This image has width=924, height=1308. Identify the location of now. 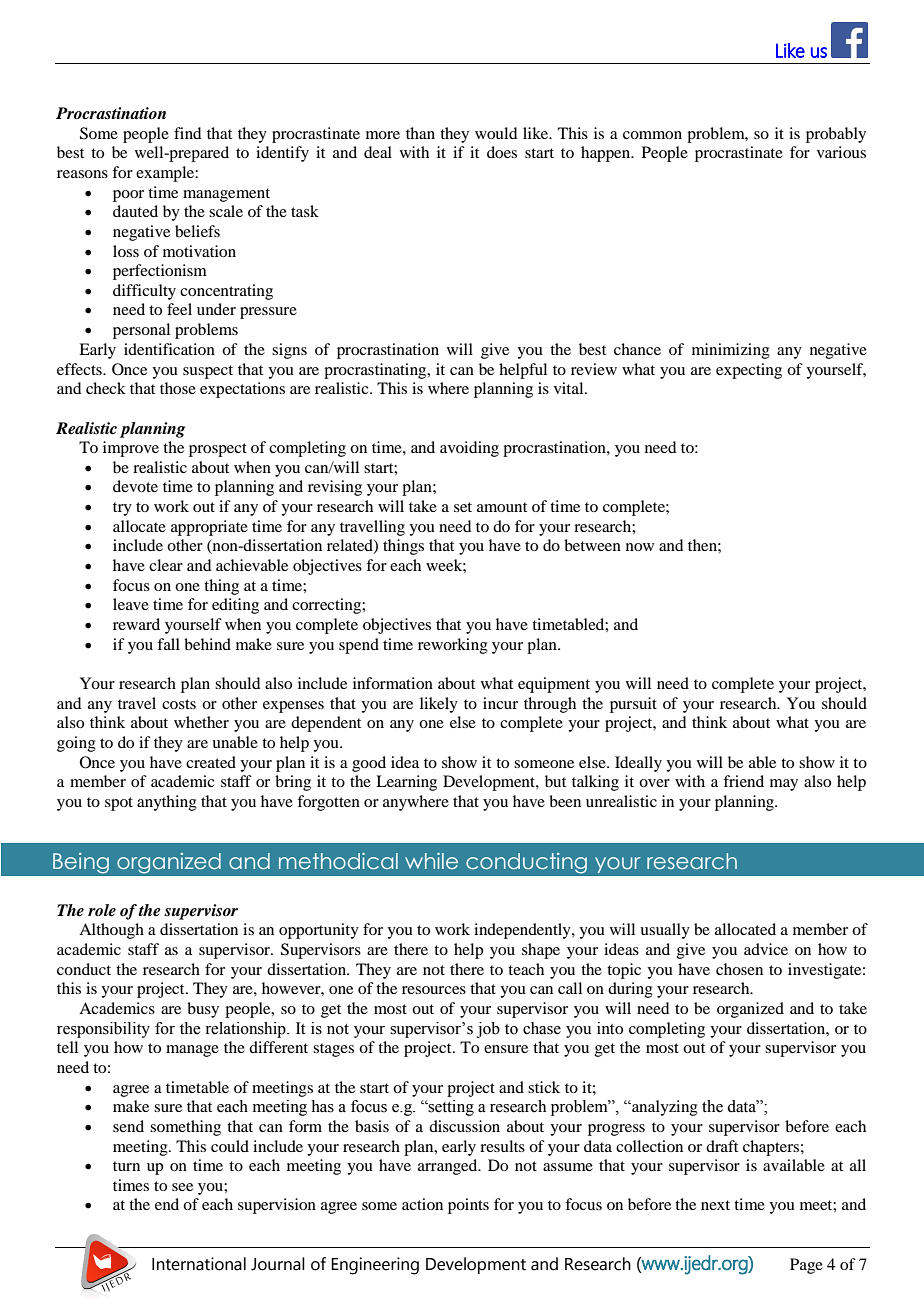
(640, 547).
